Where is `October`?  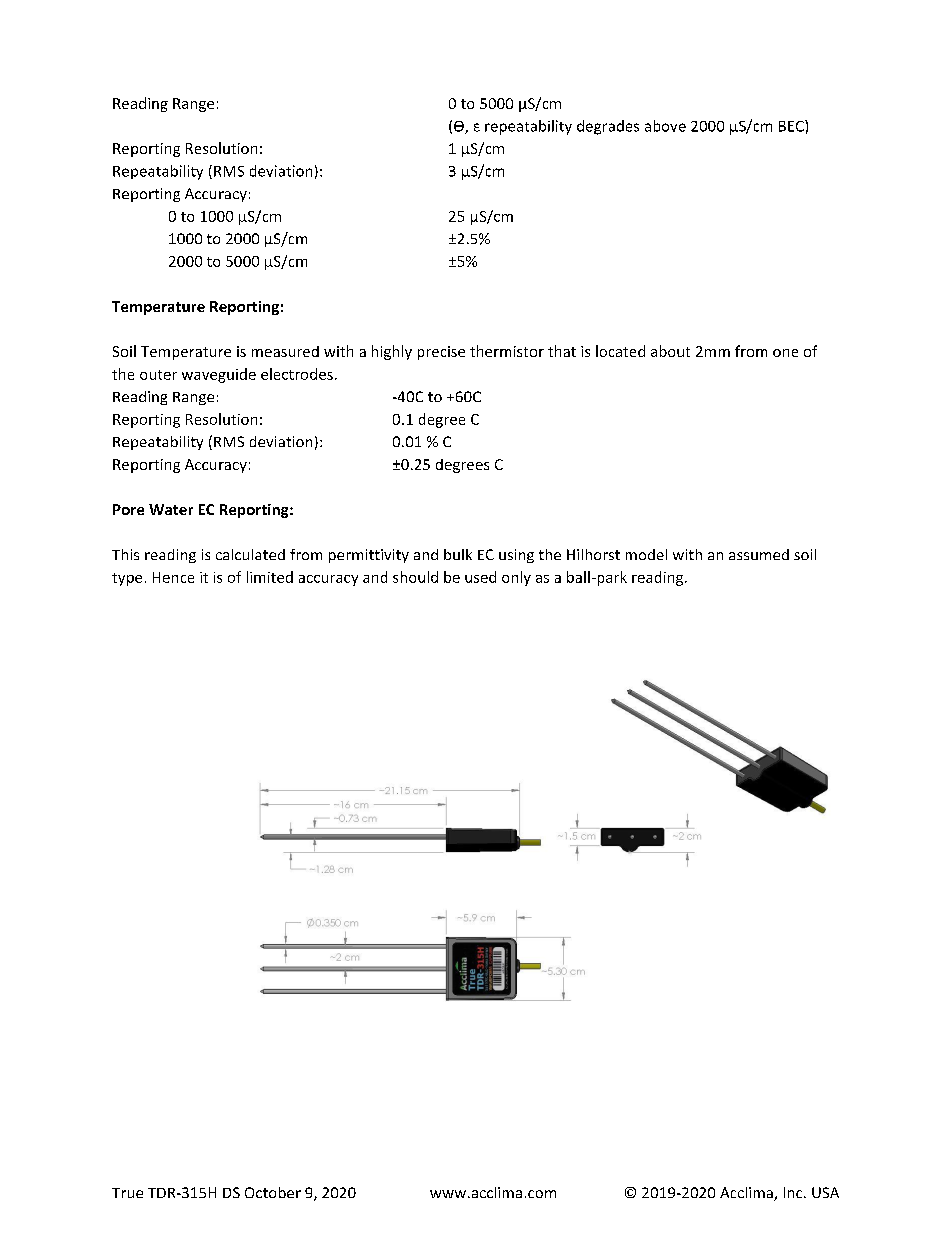
October is located at coordinates (273, 1192).
